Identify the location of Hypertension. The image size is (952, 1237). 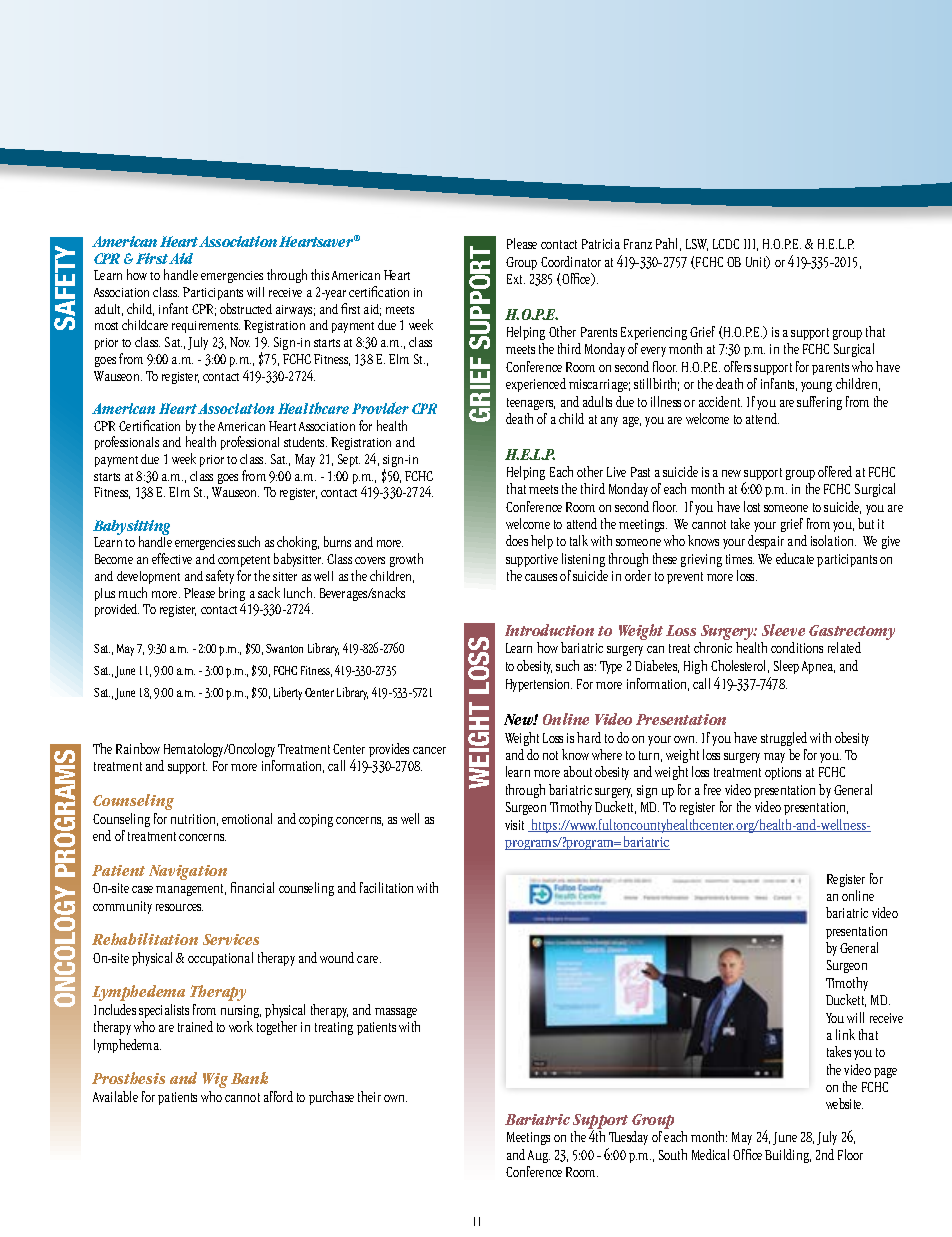
(539, 685).
